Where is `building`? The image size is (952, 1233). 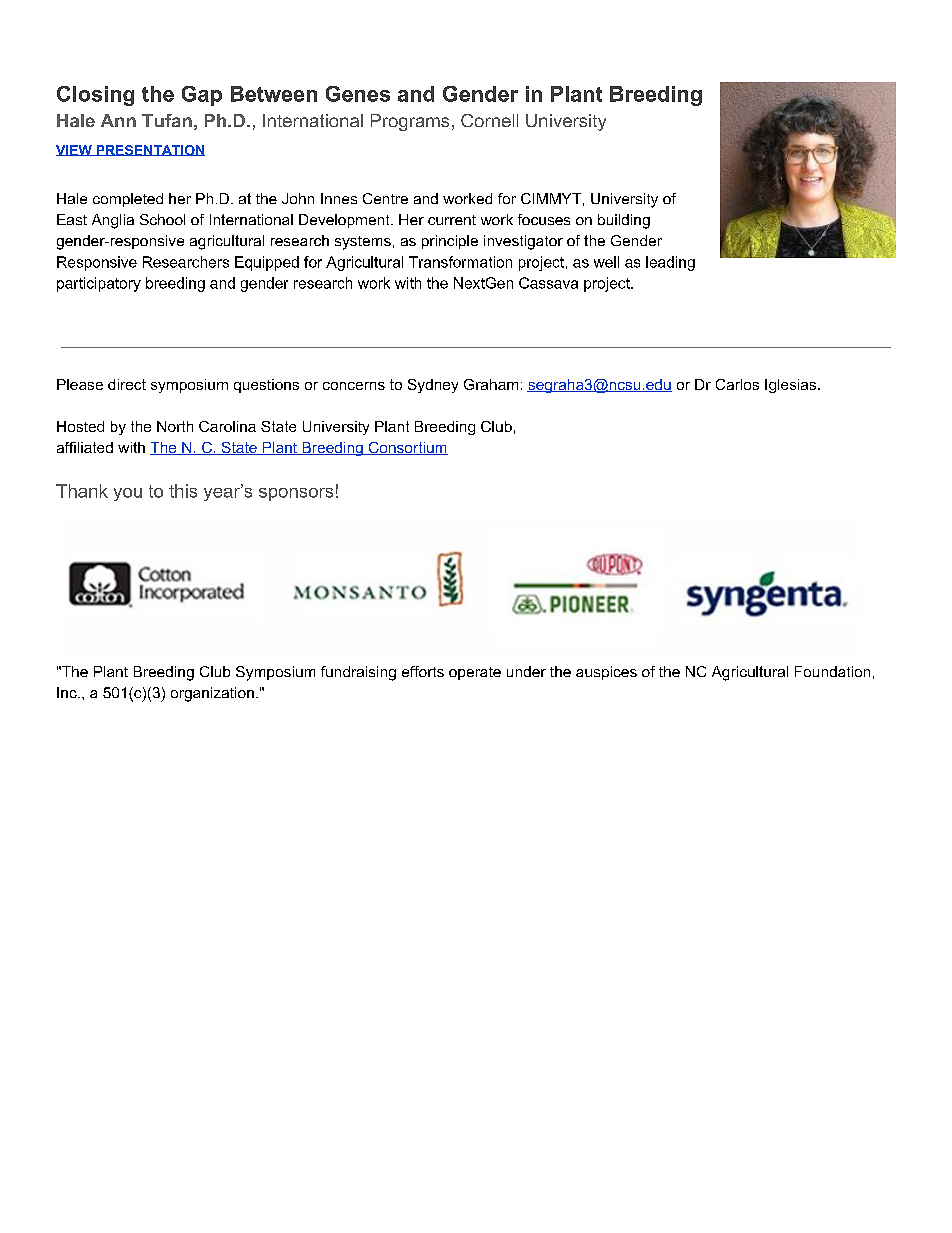 building is located at coordinates (624, 221).
